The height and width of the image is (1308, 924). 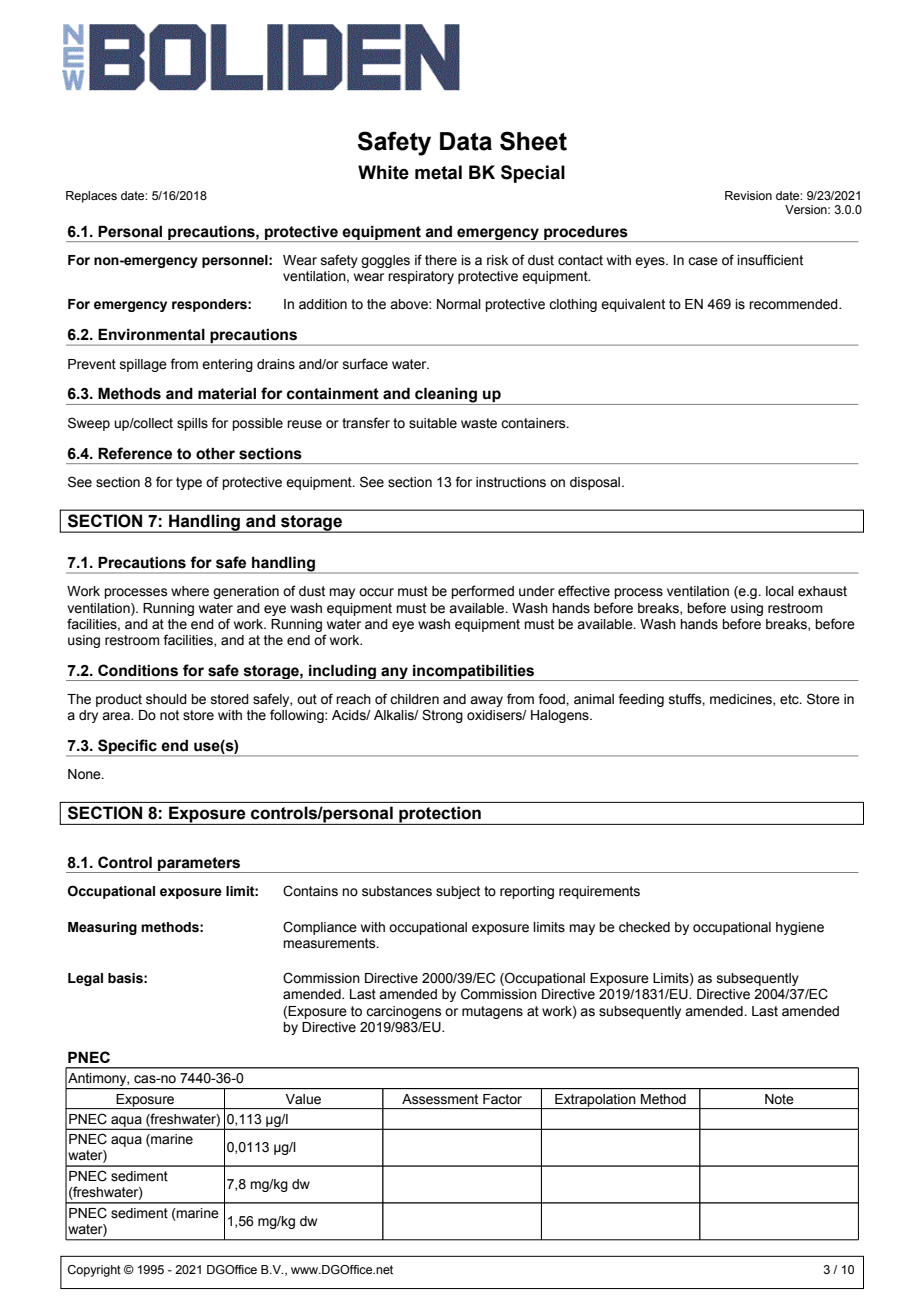 What do you see at coordinates (404, 1012) in the image?
I see `carcinogens` at bounding box center [404, 1012].
